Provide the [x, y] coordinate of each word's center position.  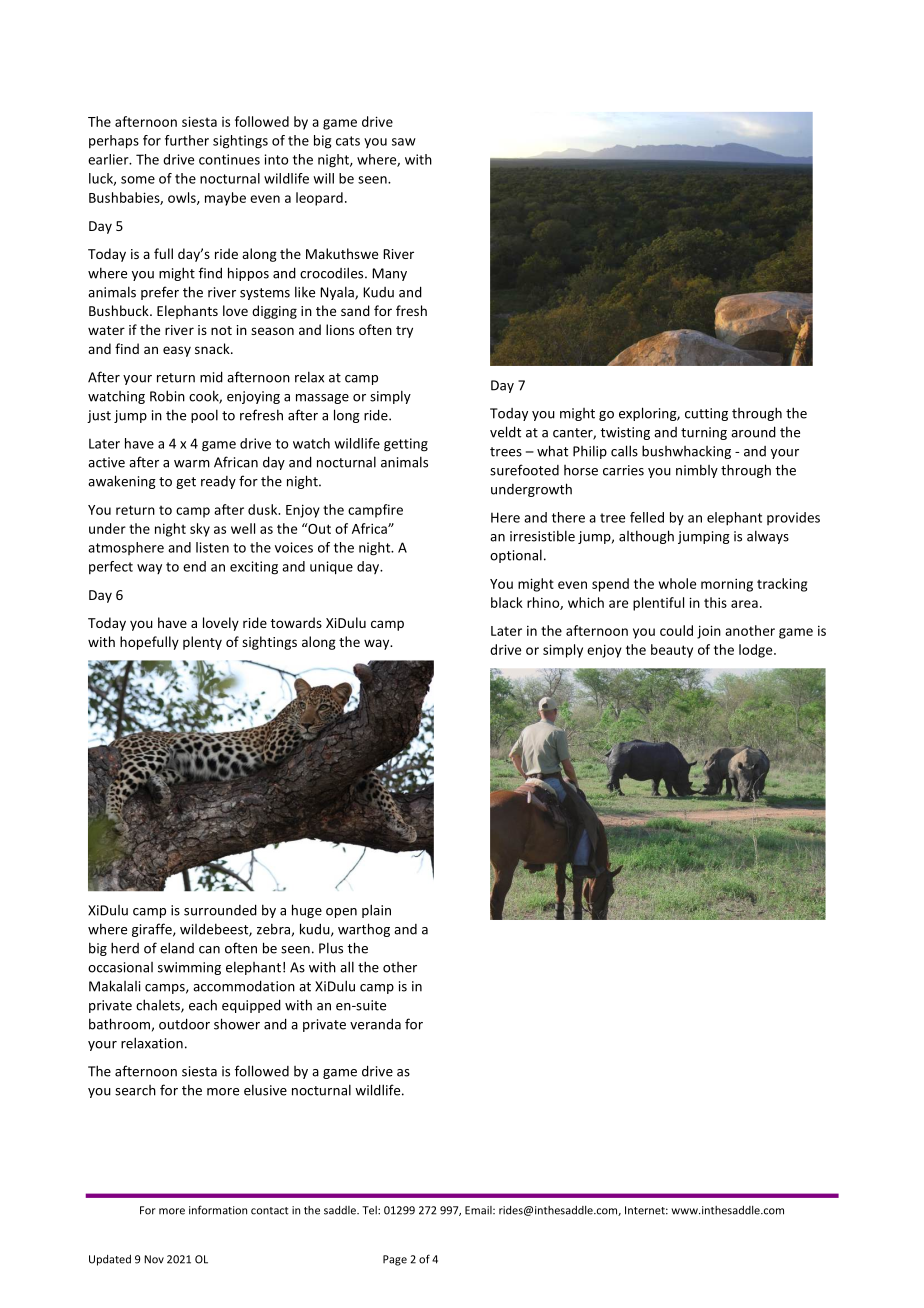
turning [704, 433]
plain [376, 911]
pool [204, 416]
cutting [706, 414]
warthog [364, 930]
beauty [672, 651]
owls [183, 198]
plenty [202, 643]
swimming [189, 968]
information [218, 1210]
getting [406, 445]
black [507, 602]
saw [404, 142]
